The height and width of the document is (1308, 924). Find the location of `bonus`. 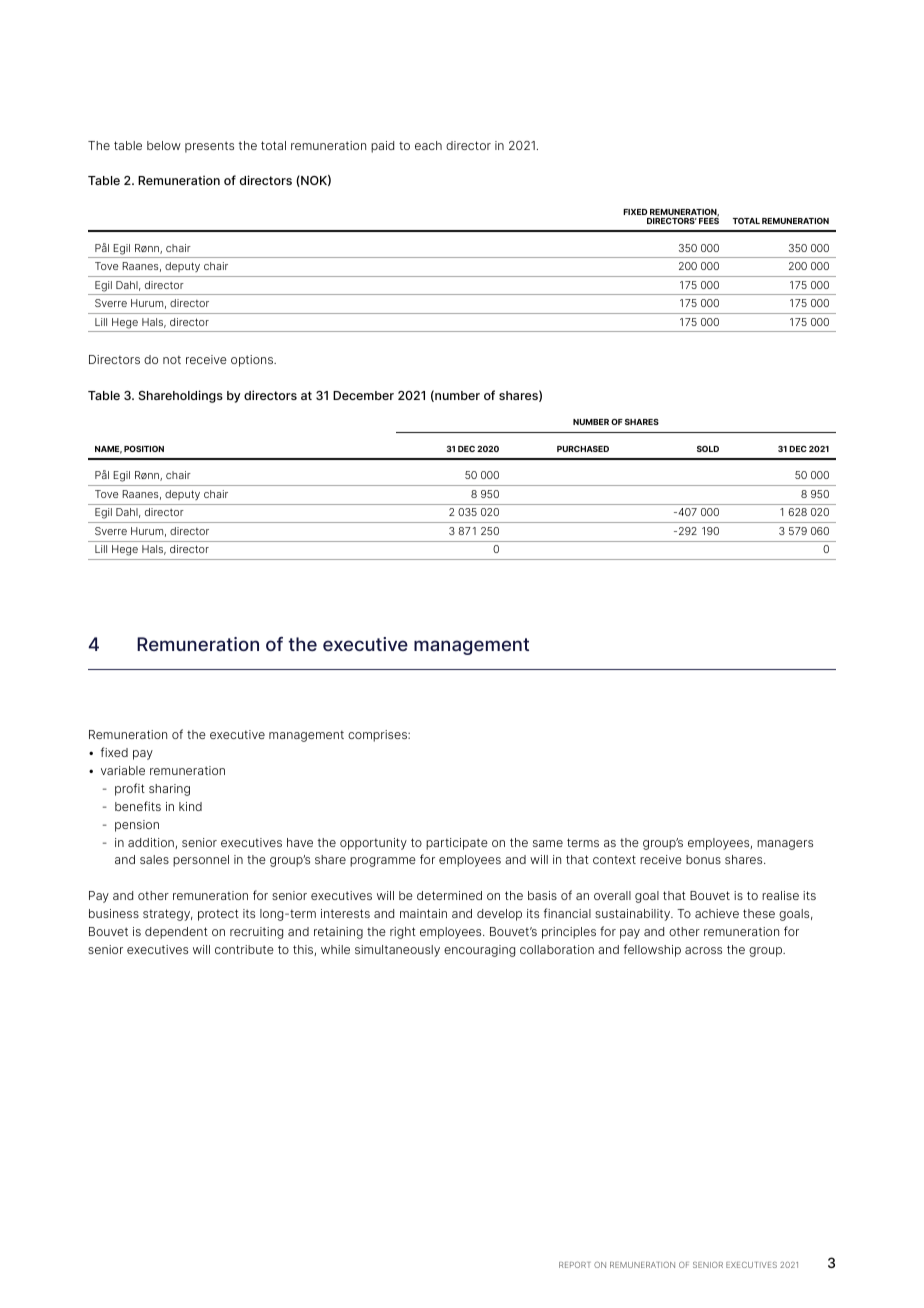

bonus is located at coordinates (703, 859).
